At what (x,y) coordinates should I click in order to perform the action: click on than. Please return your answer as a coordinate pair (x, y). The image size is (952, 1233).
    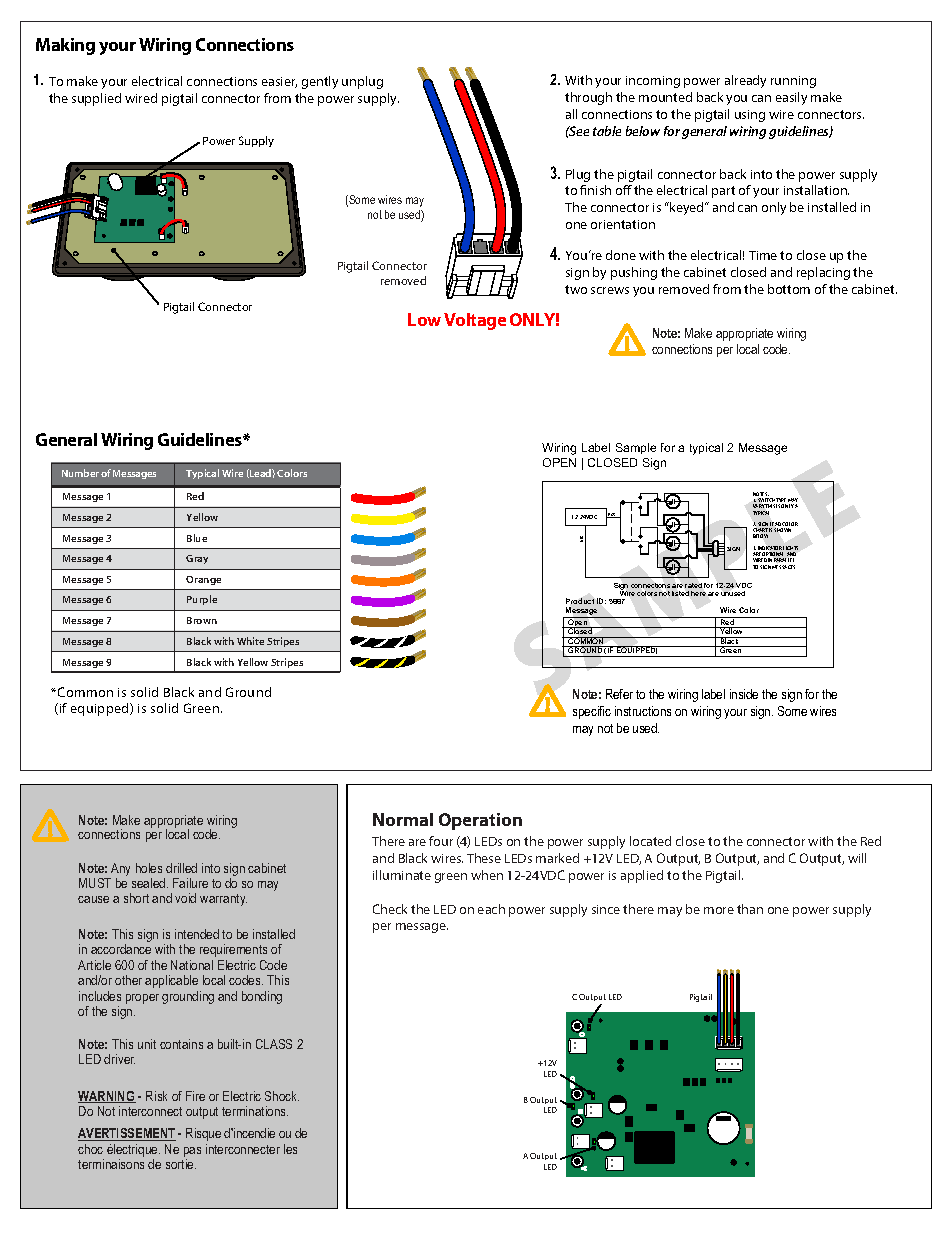
    Looking at the image, I should click on (750, 909).
